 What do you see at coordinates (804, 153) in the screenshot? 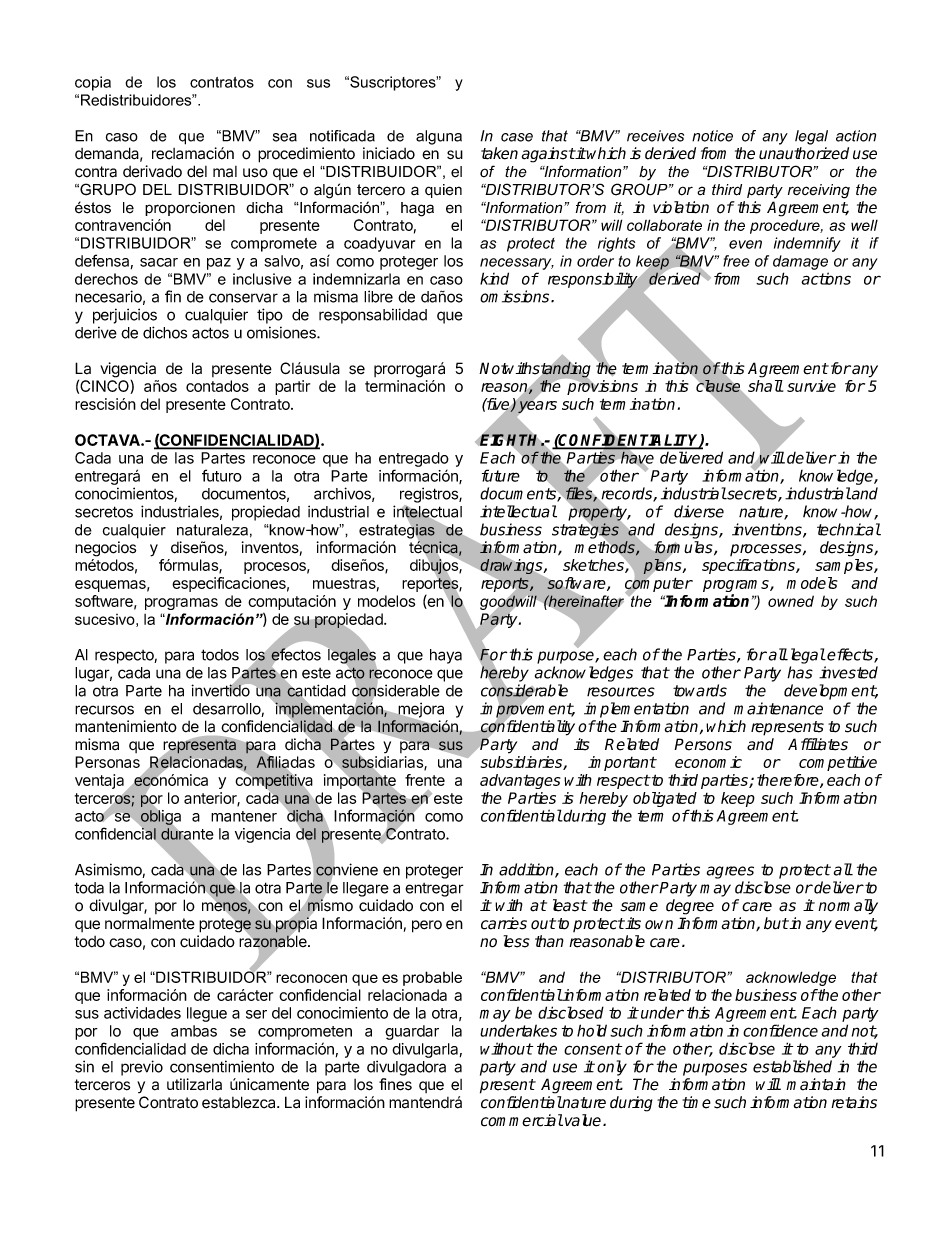
I see `unauthorized` at bounding box center [804, 153].
